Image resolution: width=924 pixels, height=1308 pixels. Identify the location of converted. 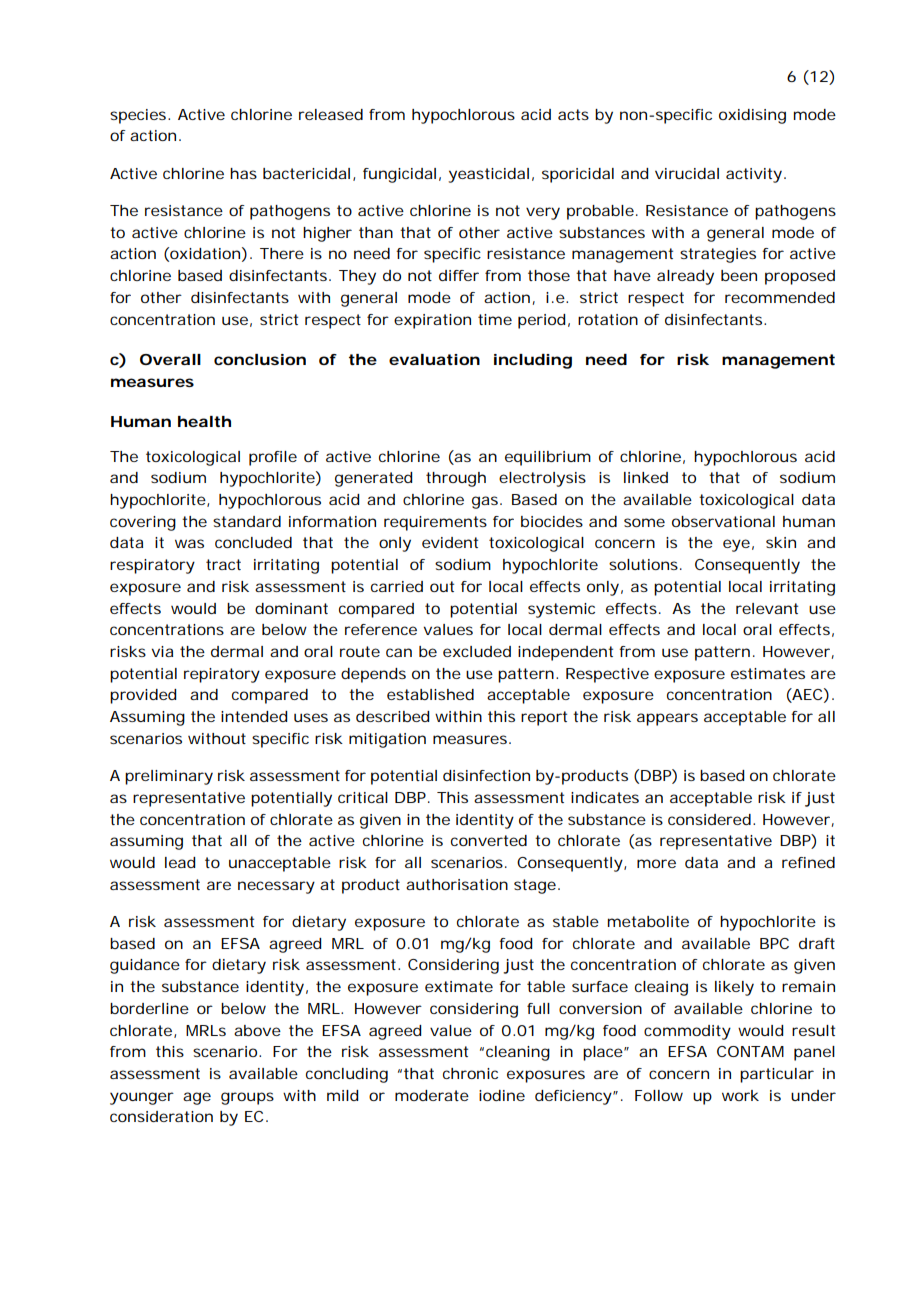
(489, 840).
